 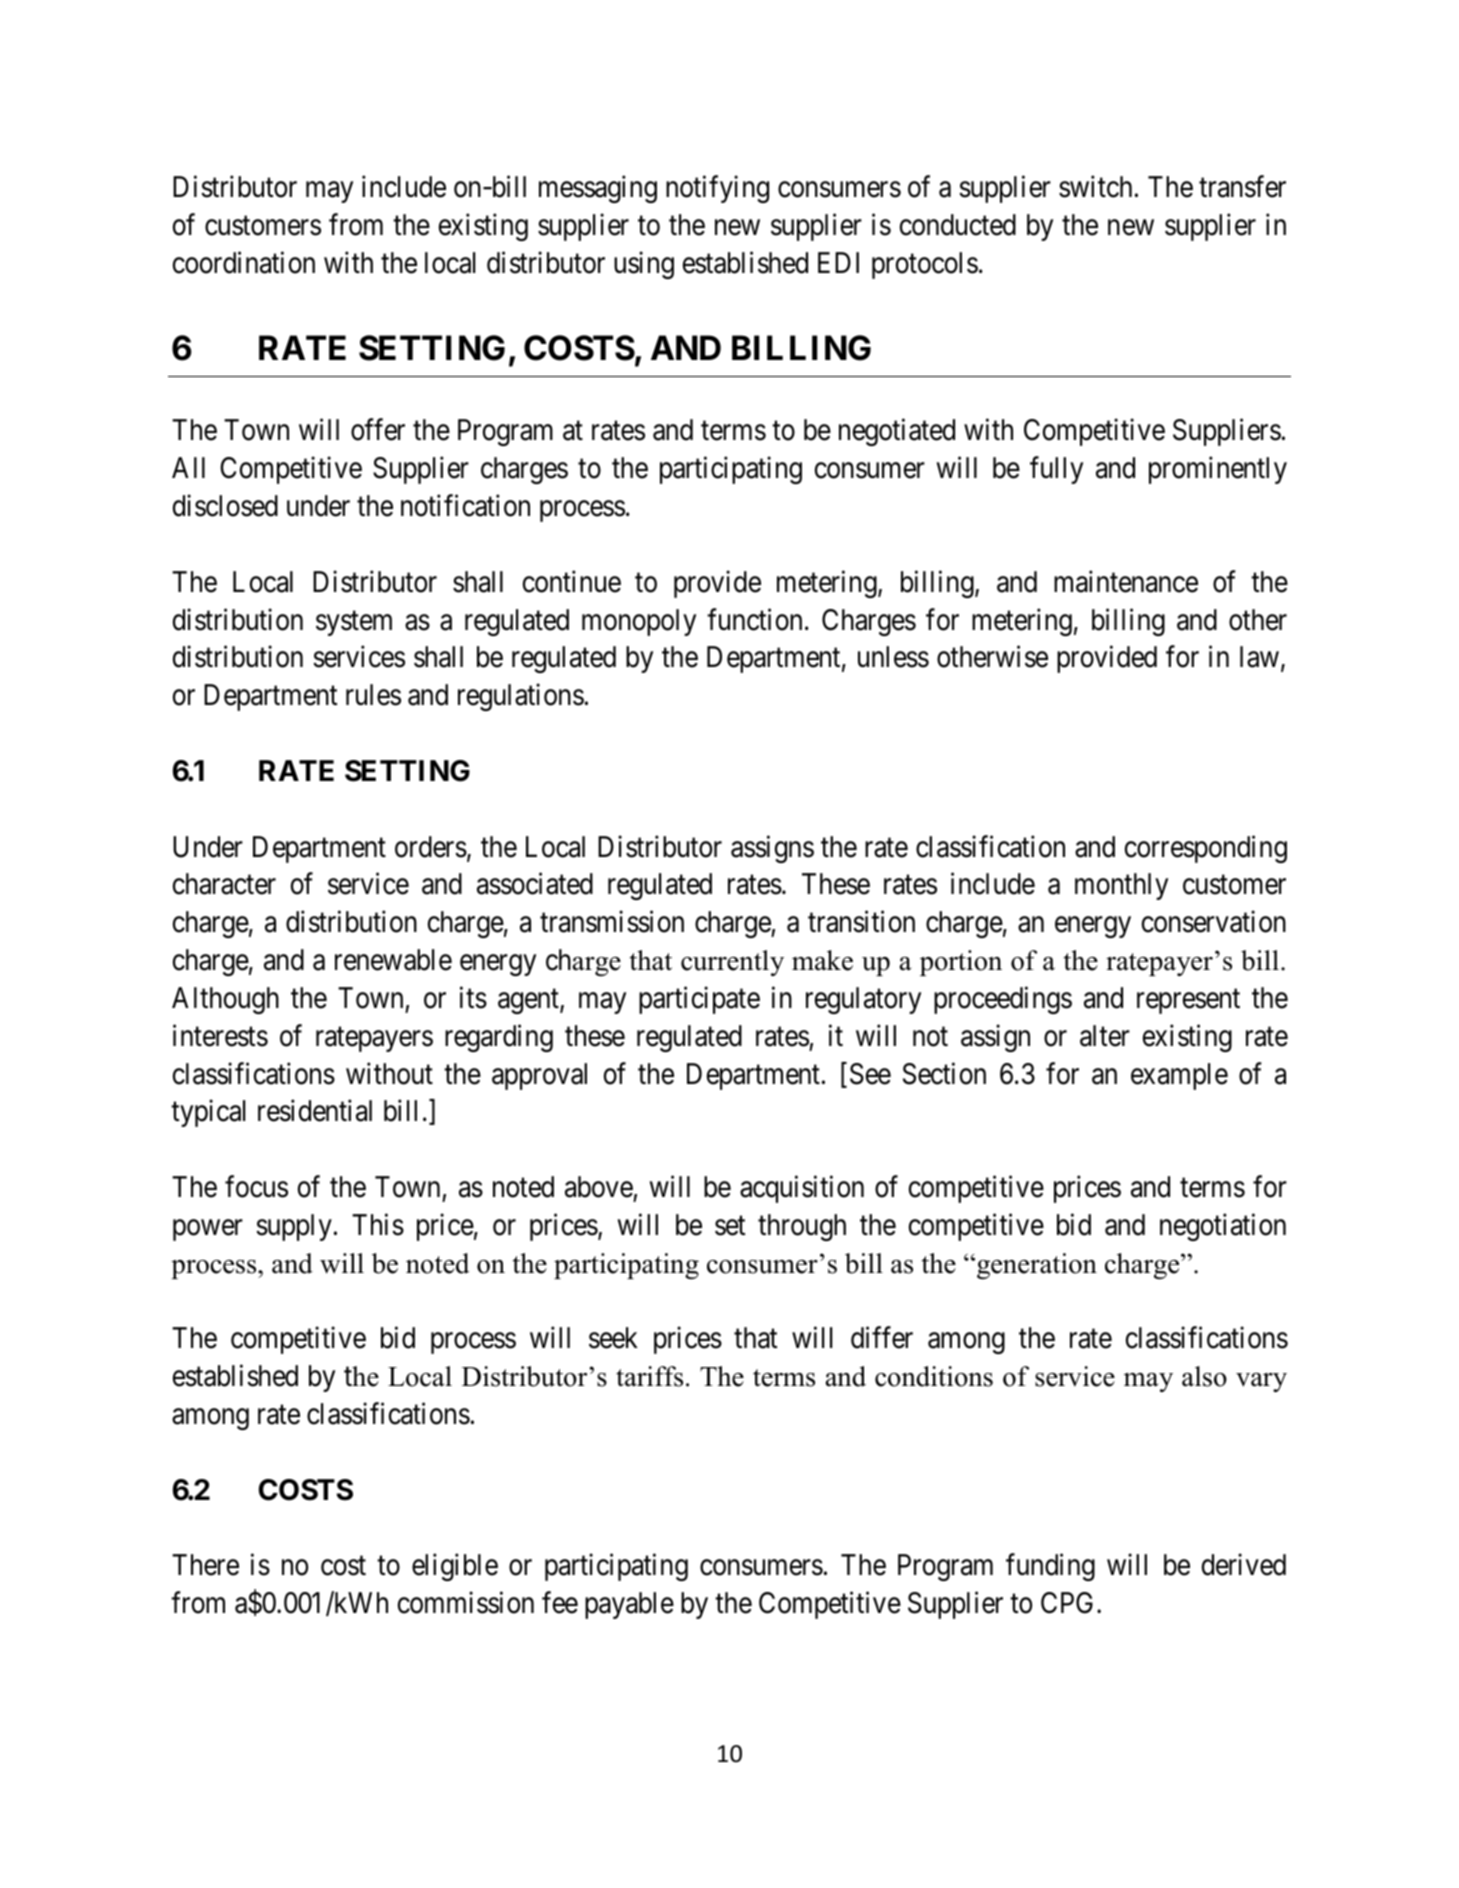 What do you see at coordinates (717, 189) in the screenshot?
I see `notifying` at bounding box center [717, 189].
